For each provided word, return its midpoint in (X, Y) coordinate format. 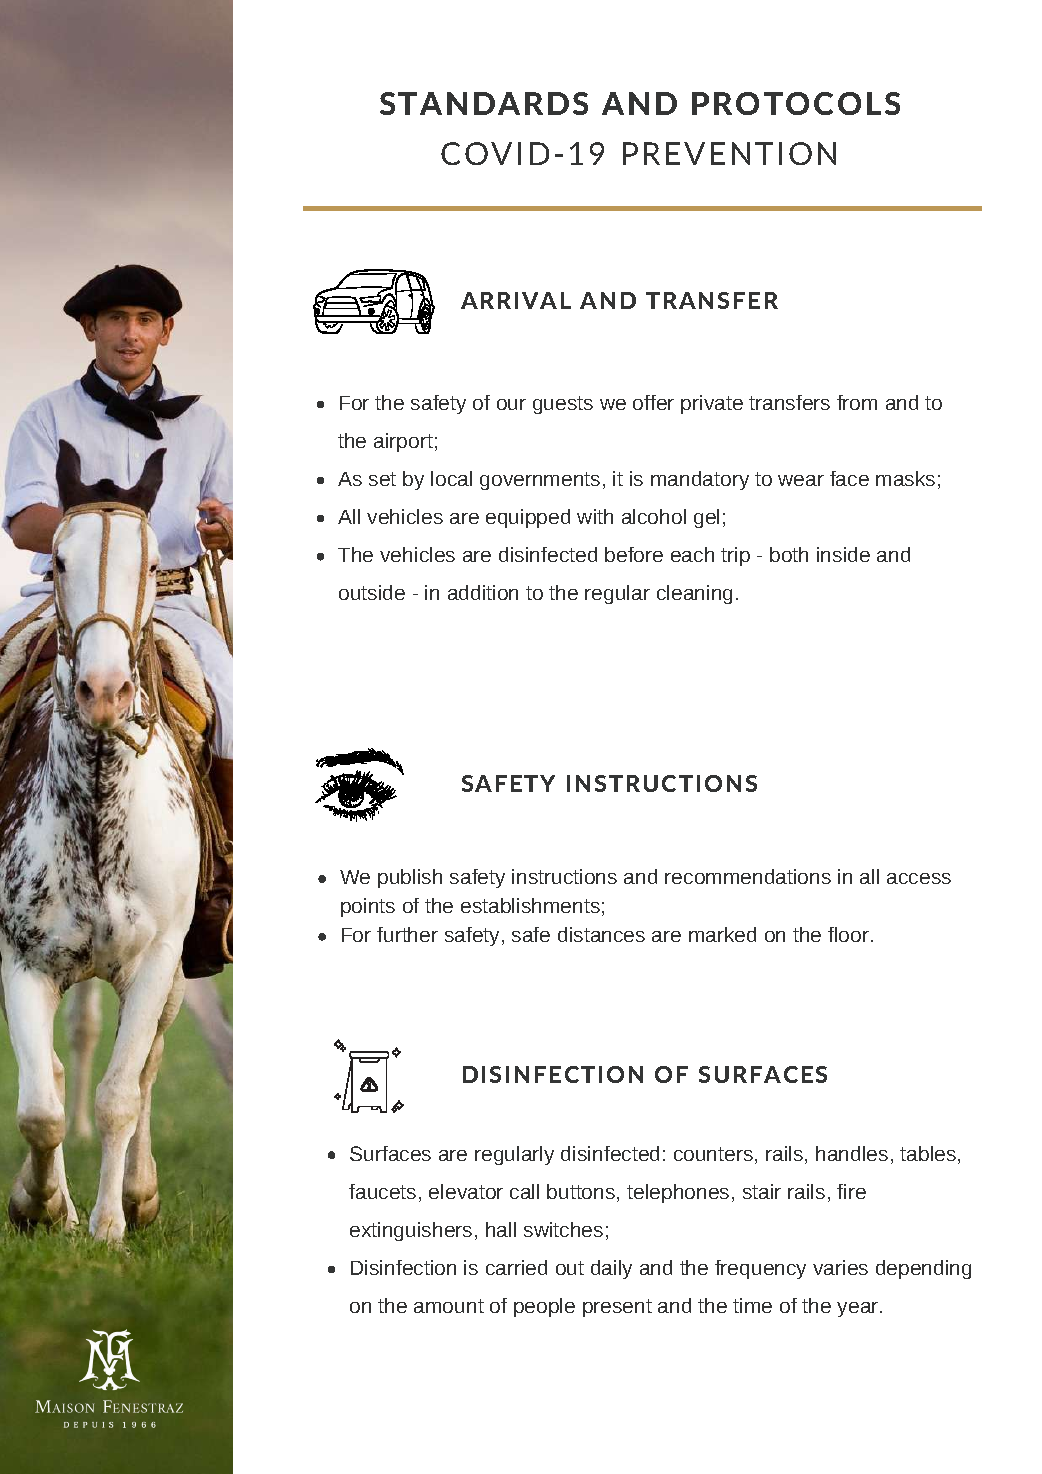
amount (449, 1306)
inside (843, 554)
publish (410, 878)
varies (840, 1267)
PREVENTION (729, 153)
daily (611, 1269)
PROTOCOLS (796, 103)
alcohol (654, 516)
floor (848, 934)
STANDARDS (484, 103)
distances (601, 934)
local (451, 478)
